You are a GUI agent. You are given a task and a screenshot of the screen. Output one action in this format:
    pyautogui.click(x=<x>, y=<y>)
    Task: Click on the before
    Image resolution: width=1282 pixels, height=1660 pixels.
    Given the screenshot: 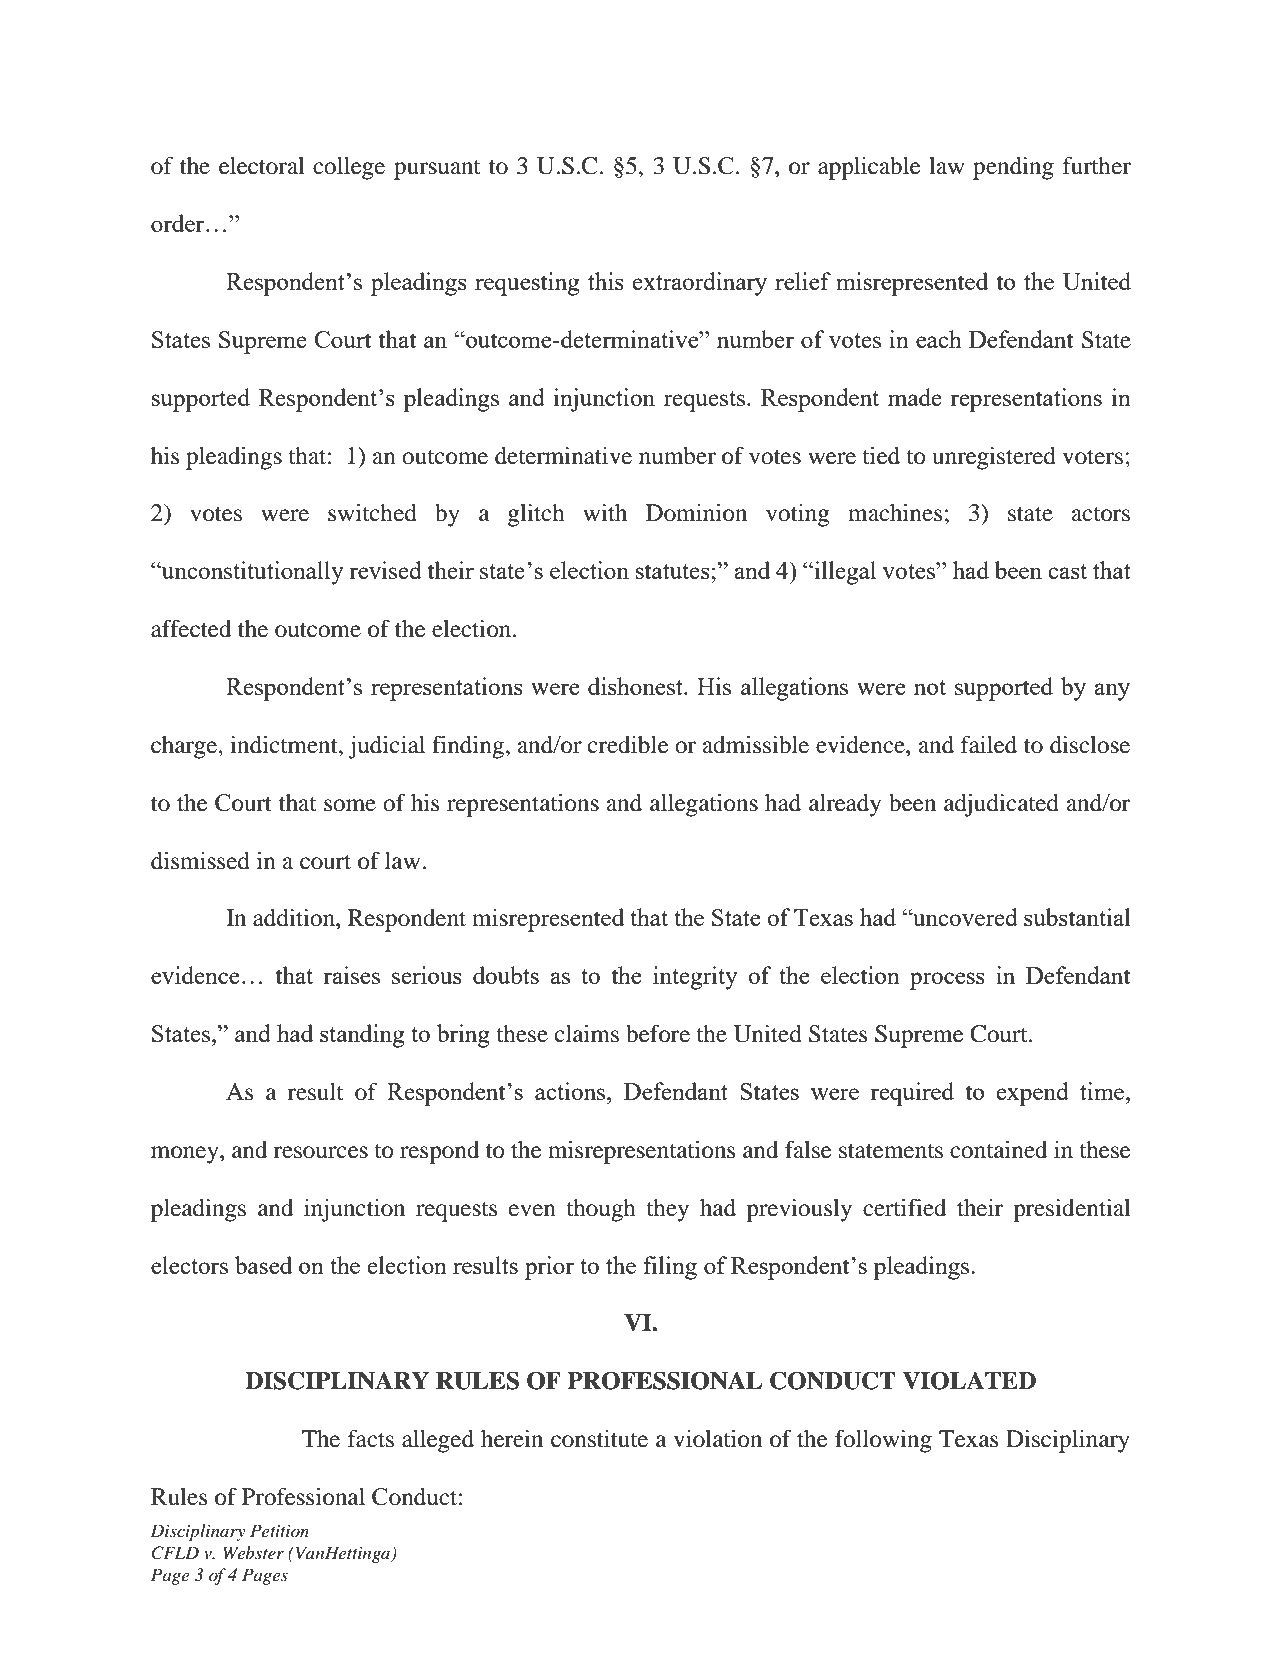 What is the action you would take?
    pyautogui.click(x=658, y=1034)
